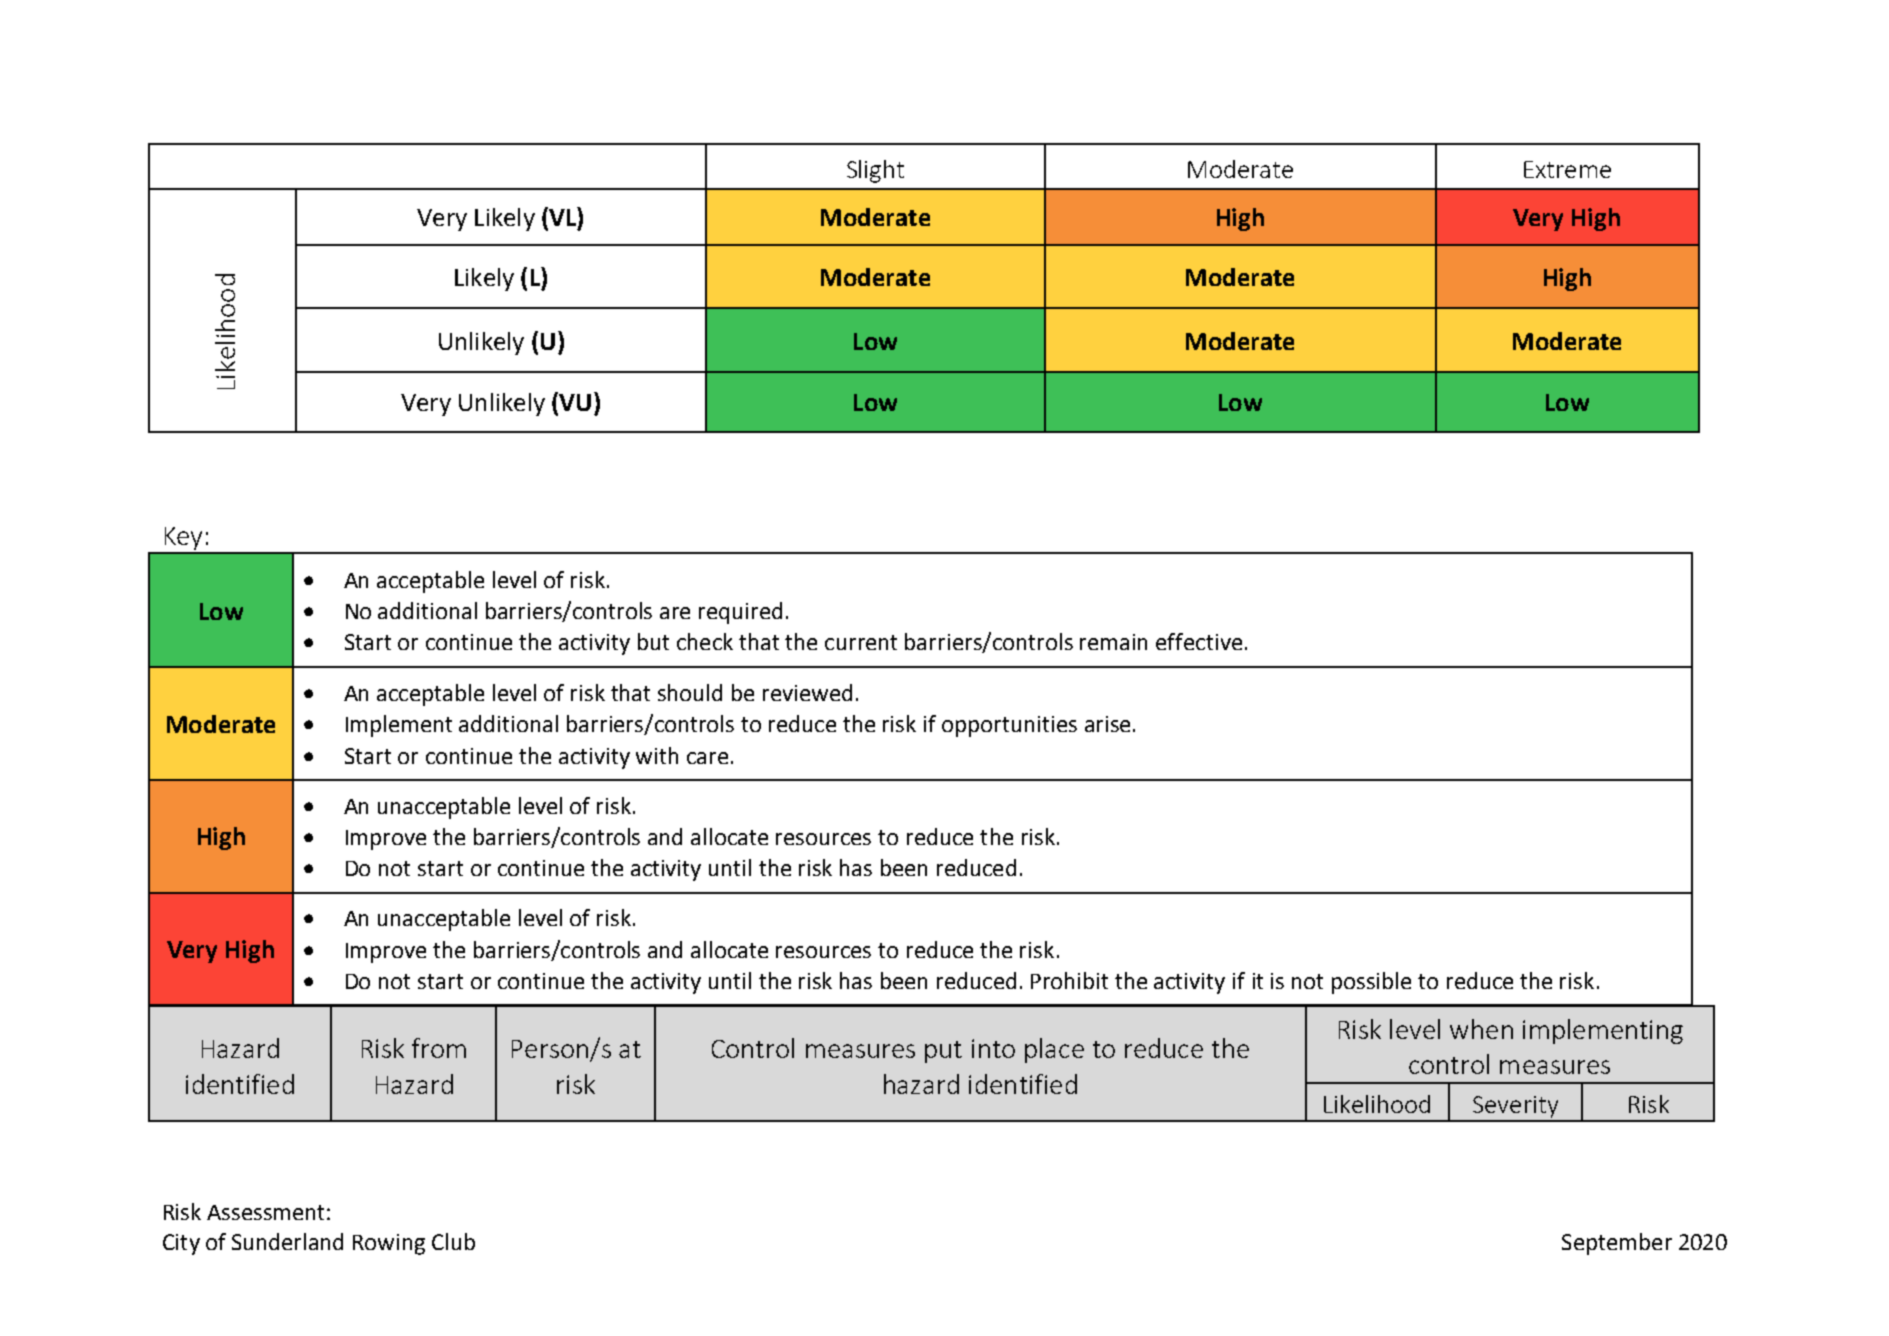 The width and height of the screenshot is (1889, 1336). Describe the element at coordinates (807, 692) in the screenshot. I see `reviewed` at that location.
